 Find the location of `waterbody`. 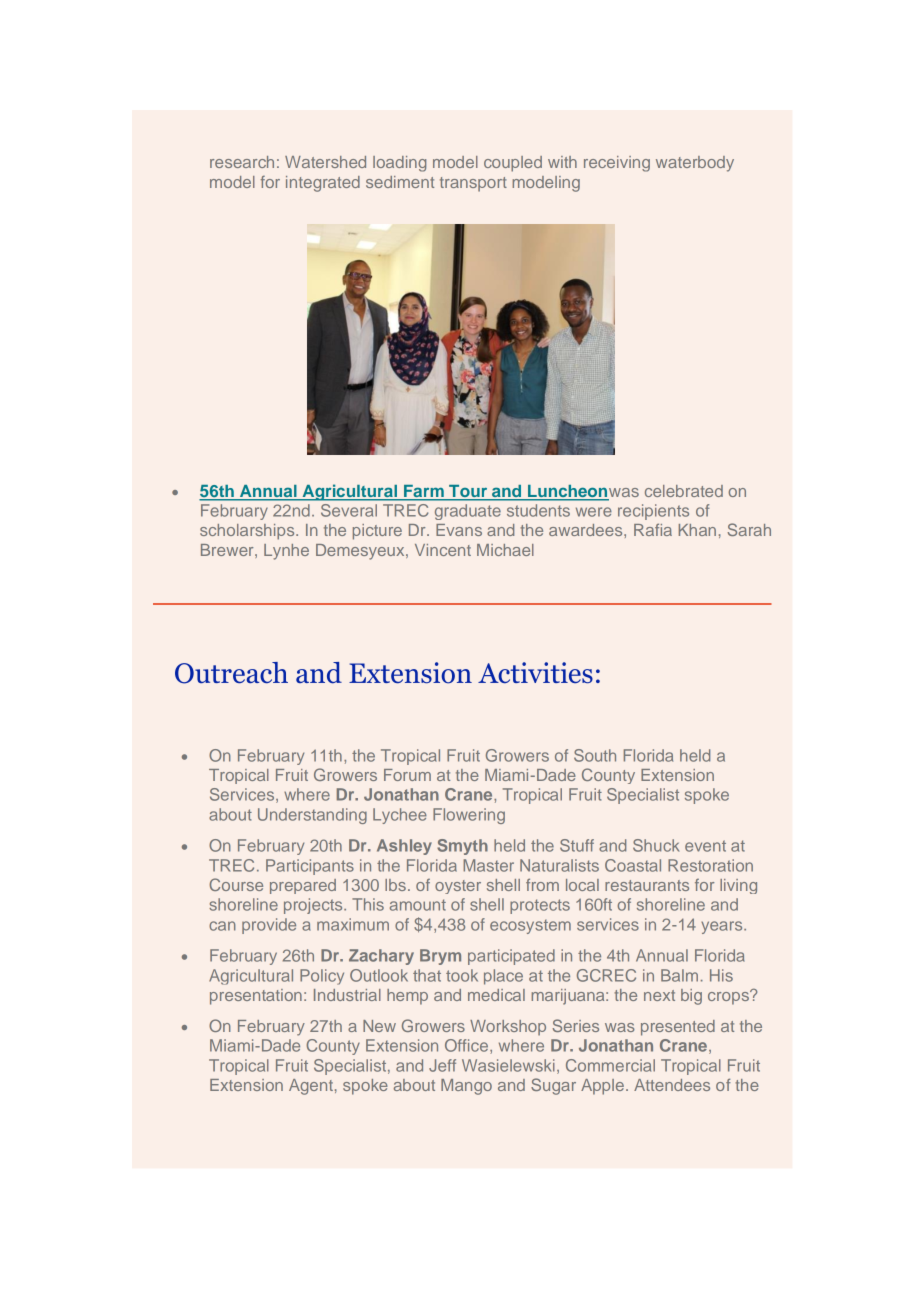

waterbody is located at coordinates (695, 164).
